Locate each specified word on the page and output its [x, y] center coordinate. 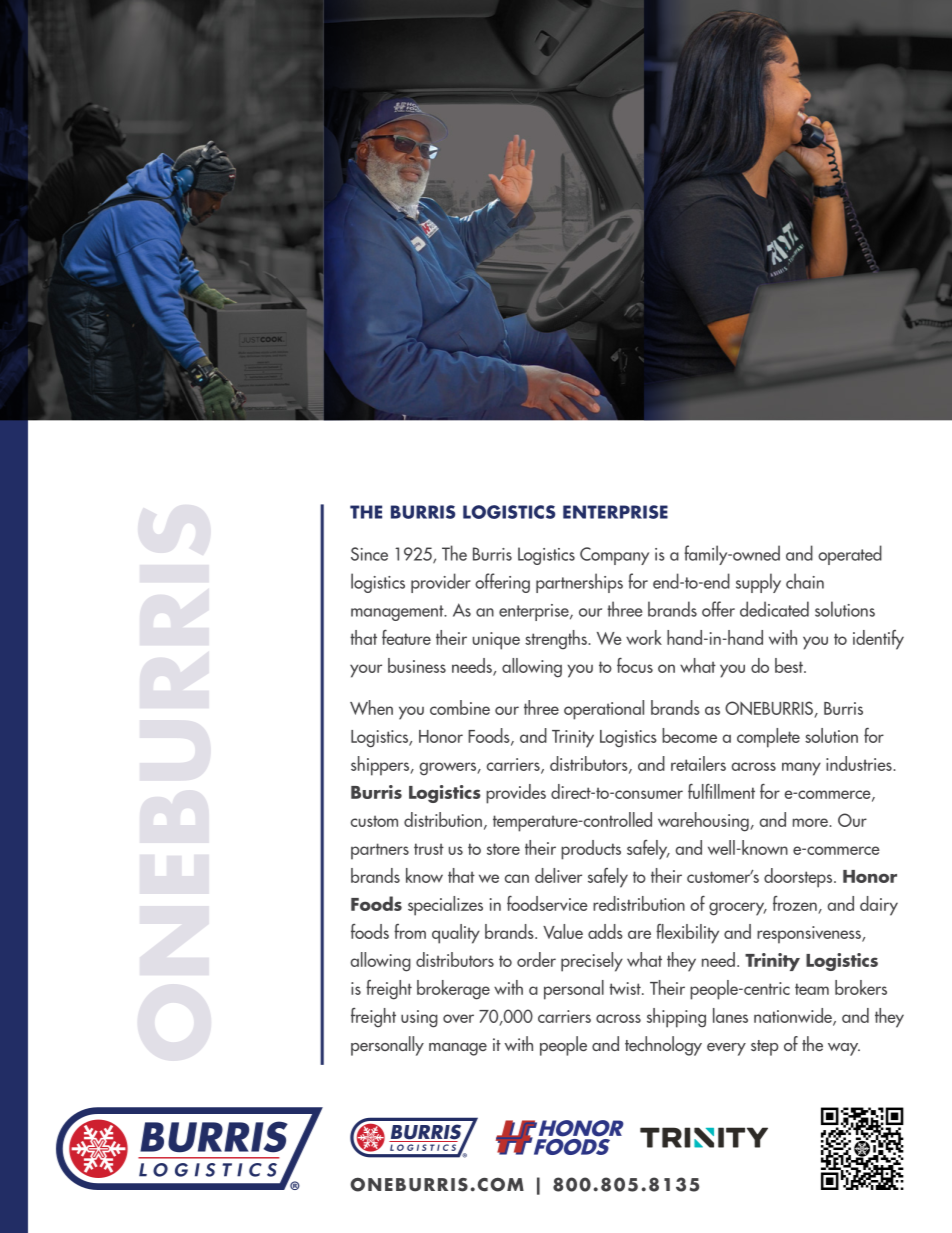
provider [441, 583]
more [811, 822]
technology [663, 1046]
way [844, 1049]
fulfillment [721, 791]
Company [614, 556]
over [458, 1018]
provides [516, 794]
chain [805, 581]
